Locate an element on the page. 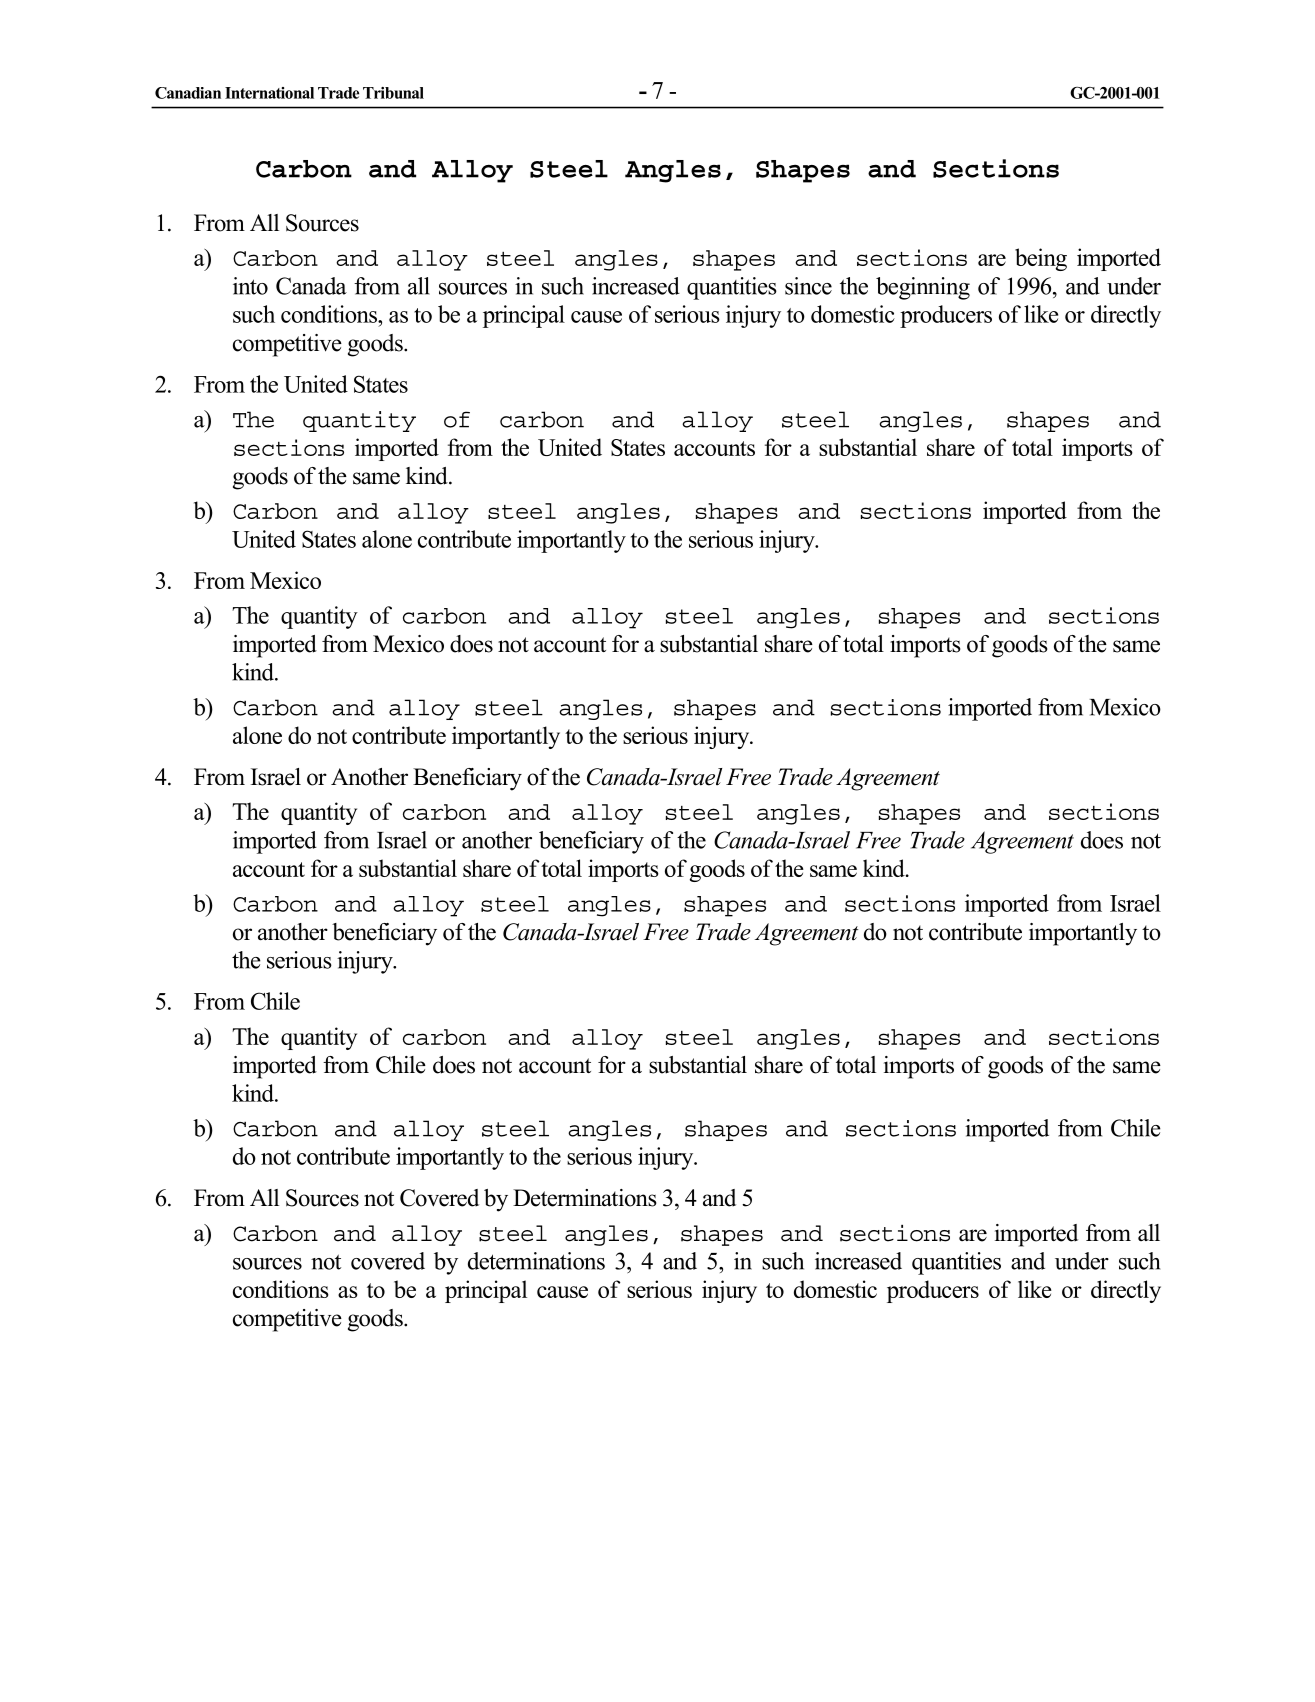 This document has height=1702, width=1315. since is located at coordinates (808, 286).
